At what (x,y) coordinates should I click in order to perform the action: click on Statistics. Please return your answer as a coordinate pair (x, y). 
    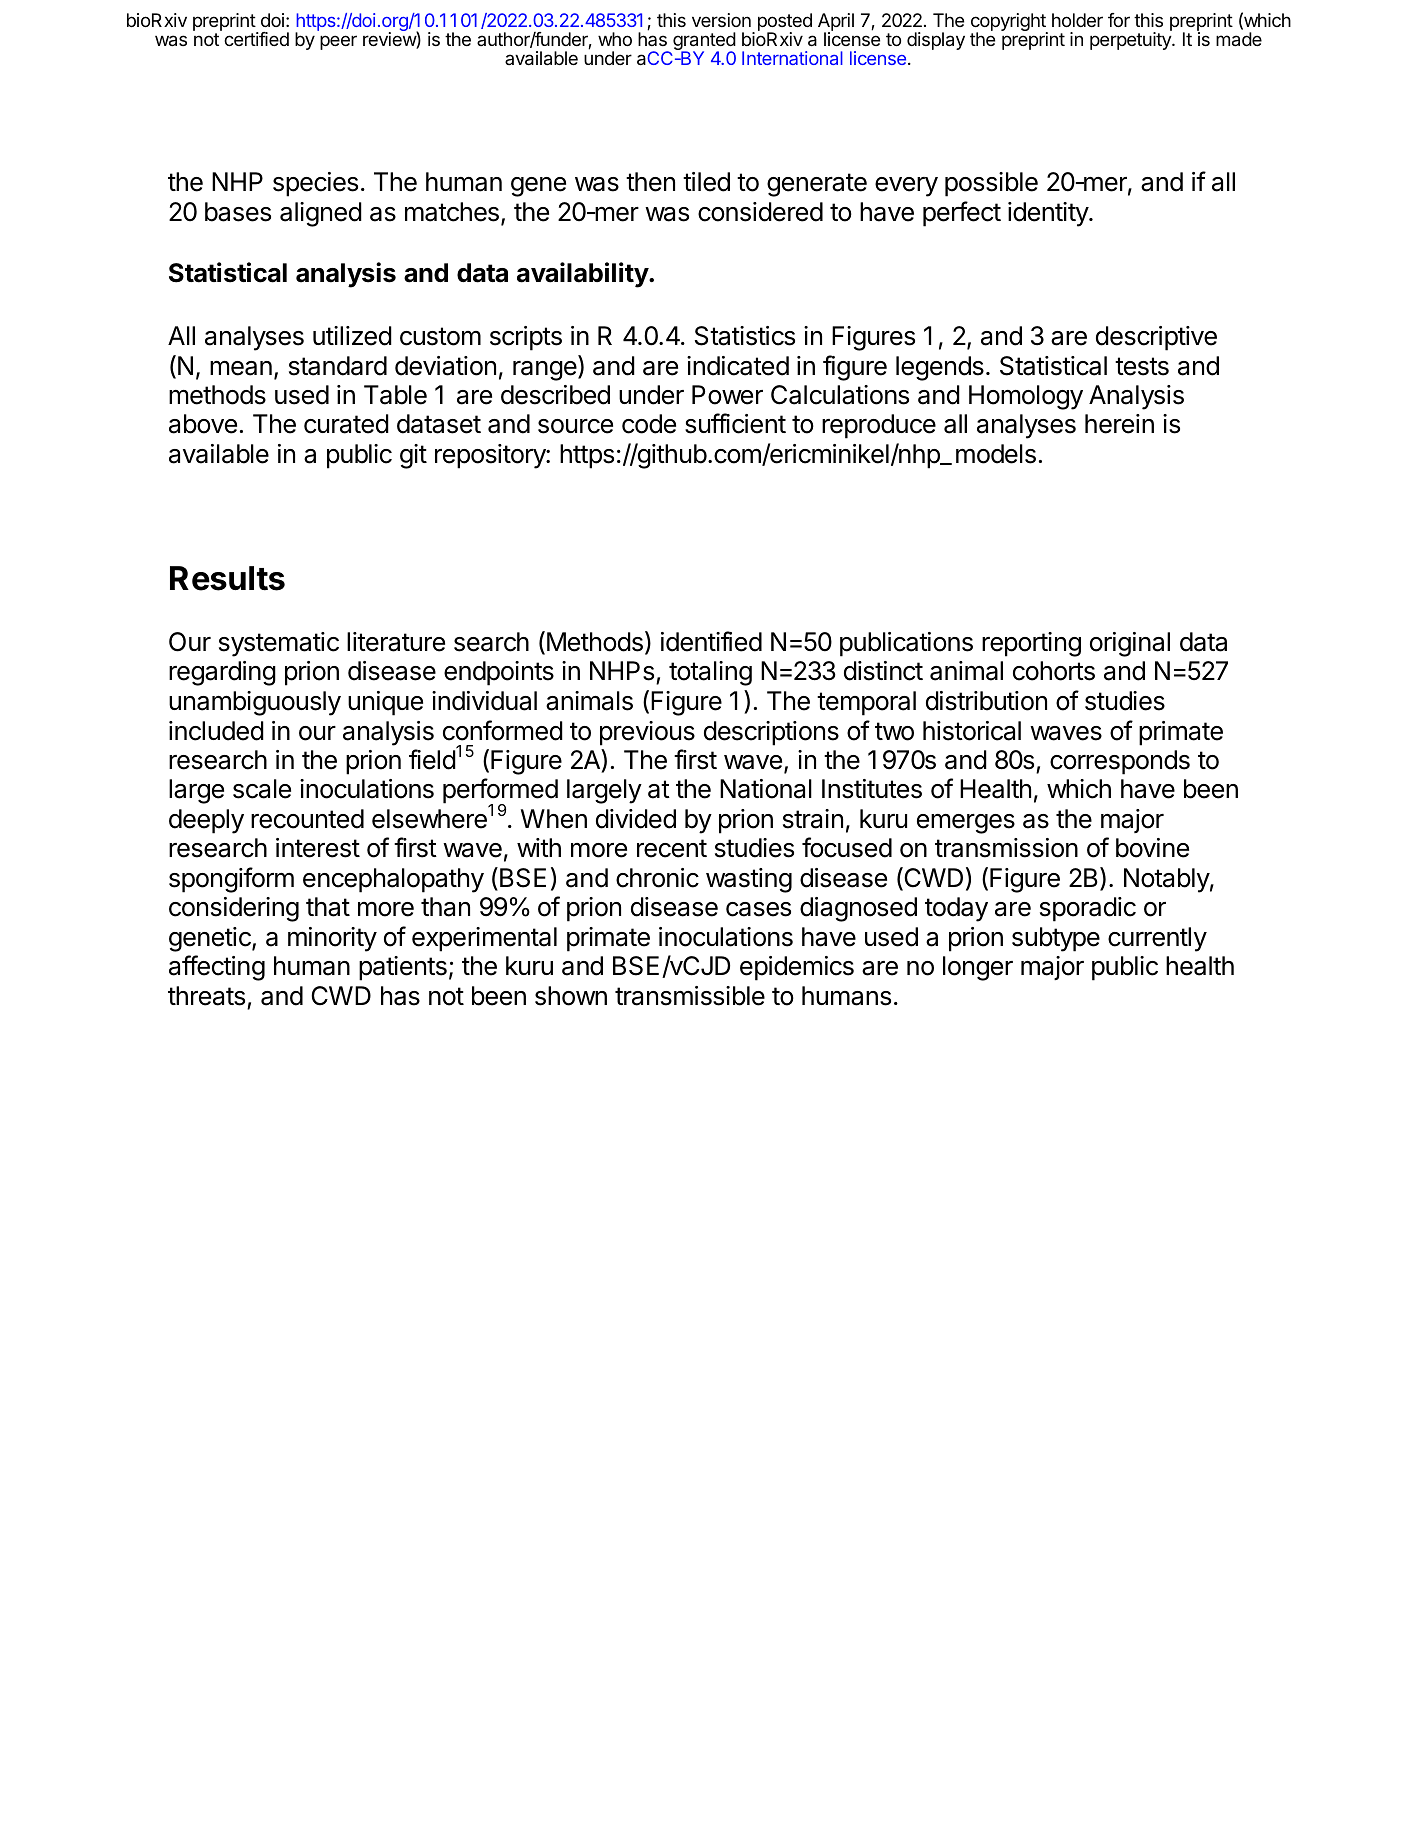
    Looking at the image, I should click on (745, 336).
